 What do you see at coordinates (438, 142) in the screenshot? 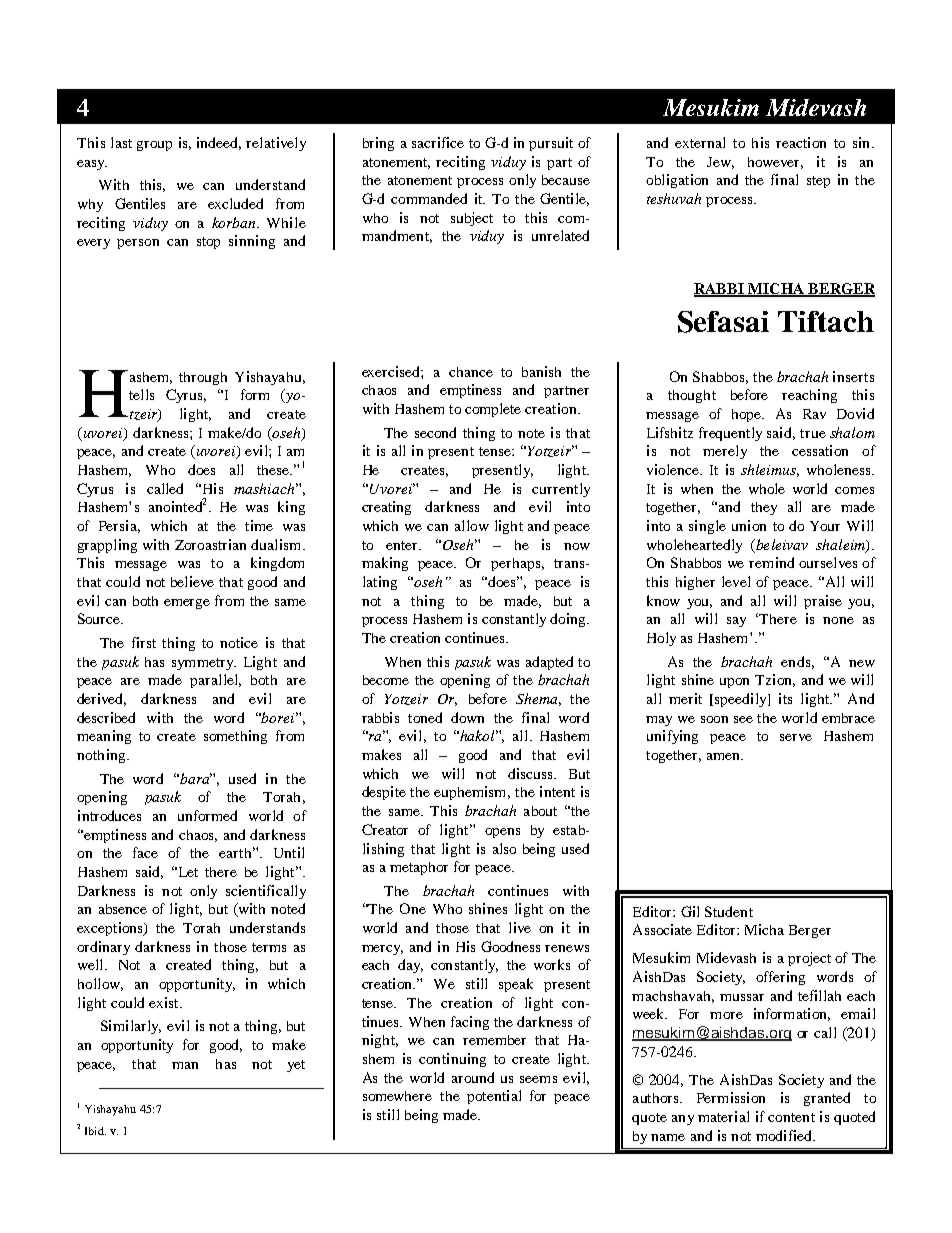
I see `sacrifice` at bounding box center [438, 142].
